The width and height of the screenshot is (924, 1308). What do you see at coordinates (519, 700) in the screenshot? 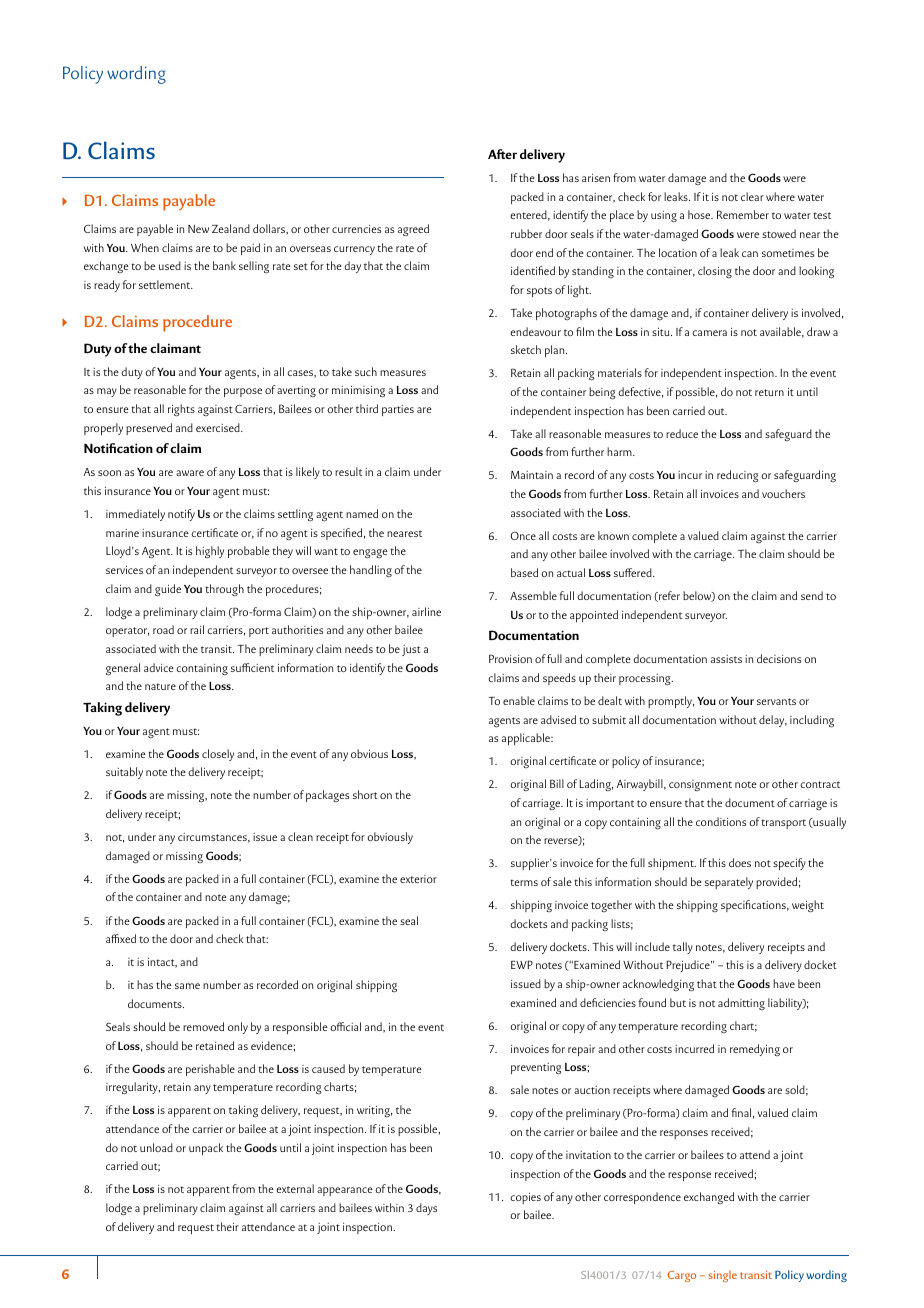
I see `enable` at bounding box center [519, 700].
